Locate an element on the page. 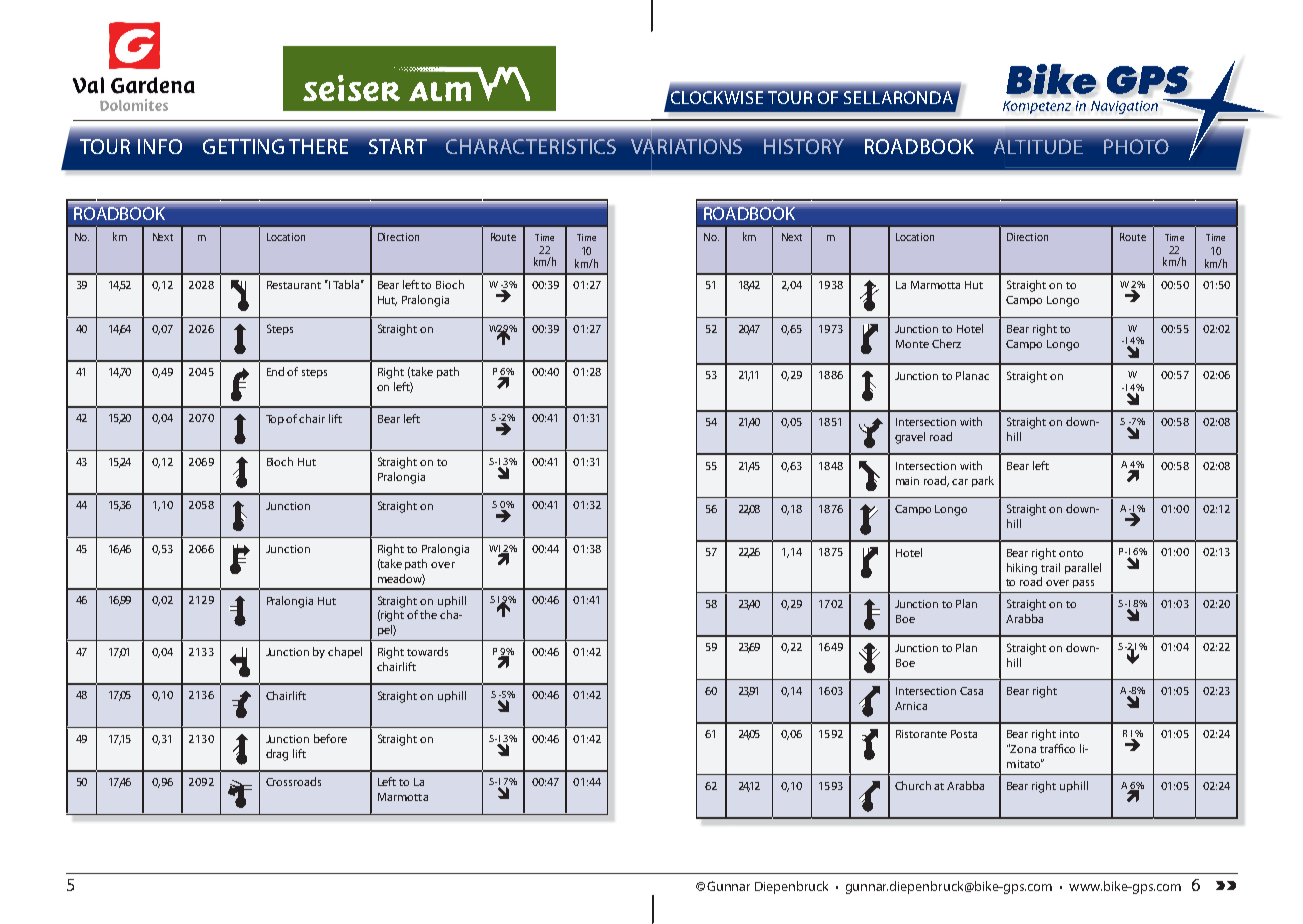  Restaurant is located at coordinates (294, 285).
